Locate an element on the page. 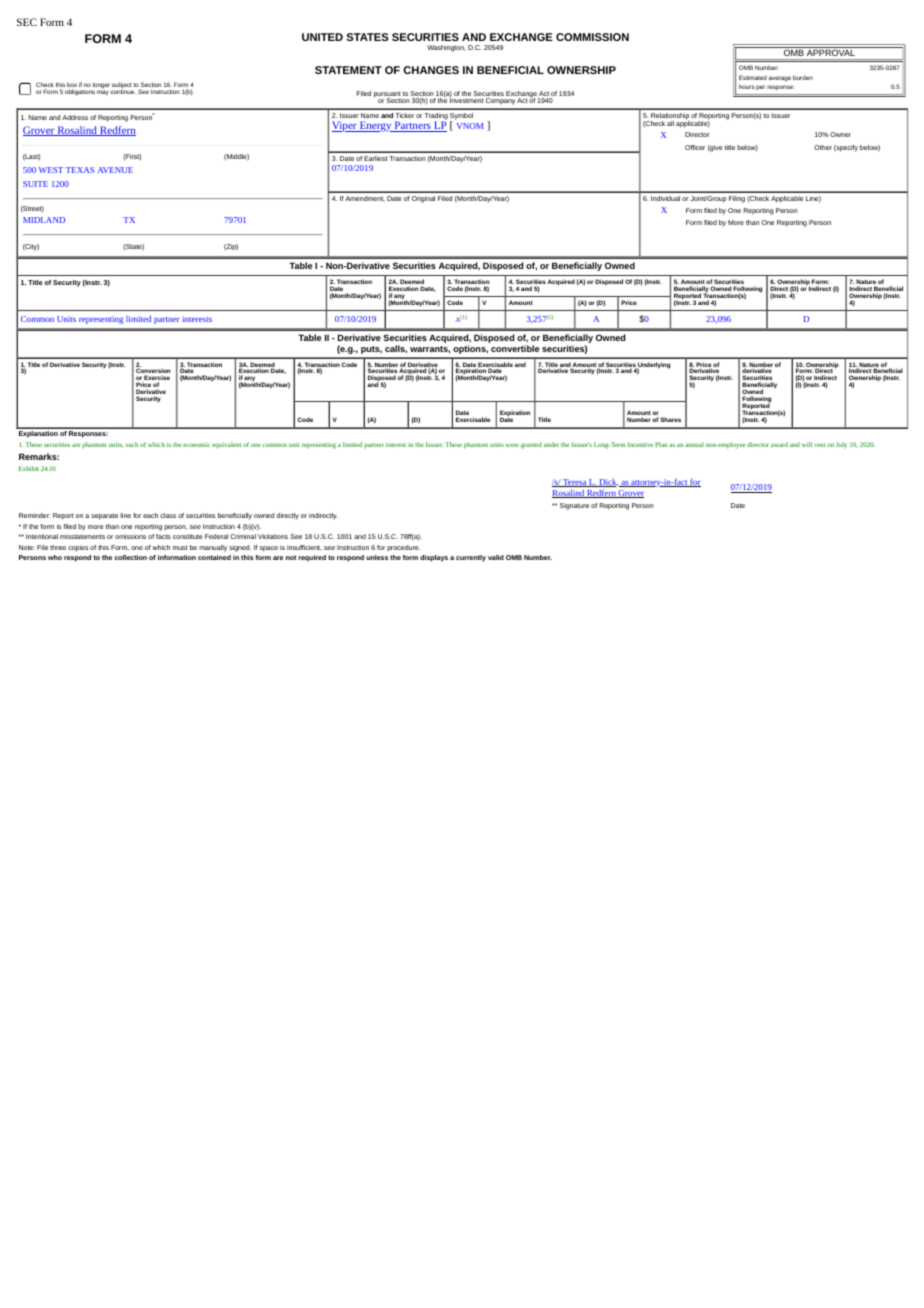  MIDLAND is located at coordinates (44, 220).
